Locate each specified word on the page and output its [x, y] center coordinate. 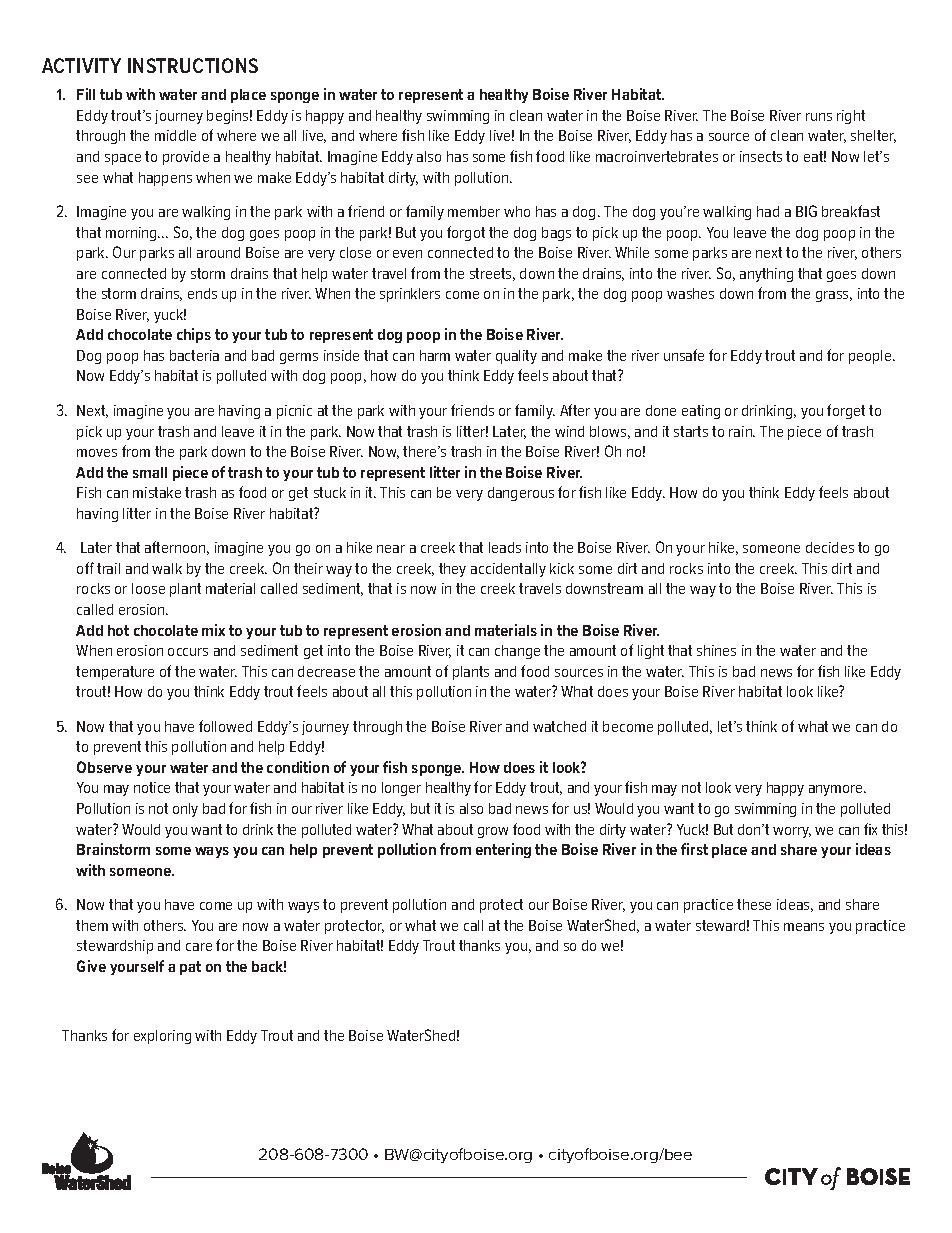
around [218, 252]
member [474, 211]
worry [792, 832]
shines [716, 650]
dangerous [521, 494]
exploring [162, 1037]
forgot [466, 233]
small [150, 472]
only [185, 810]
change [517, 652]
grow [493, 832]
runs [819, 117]
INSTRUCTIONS [193, 65]
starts [691, 431]
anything [766, 275]
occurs [188, 652]
